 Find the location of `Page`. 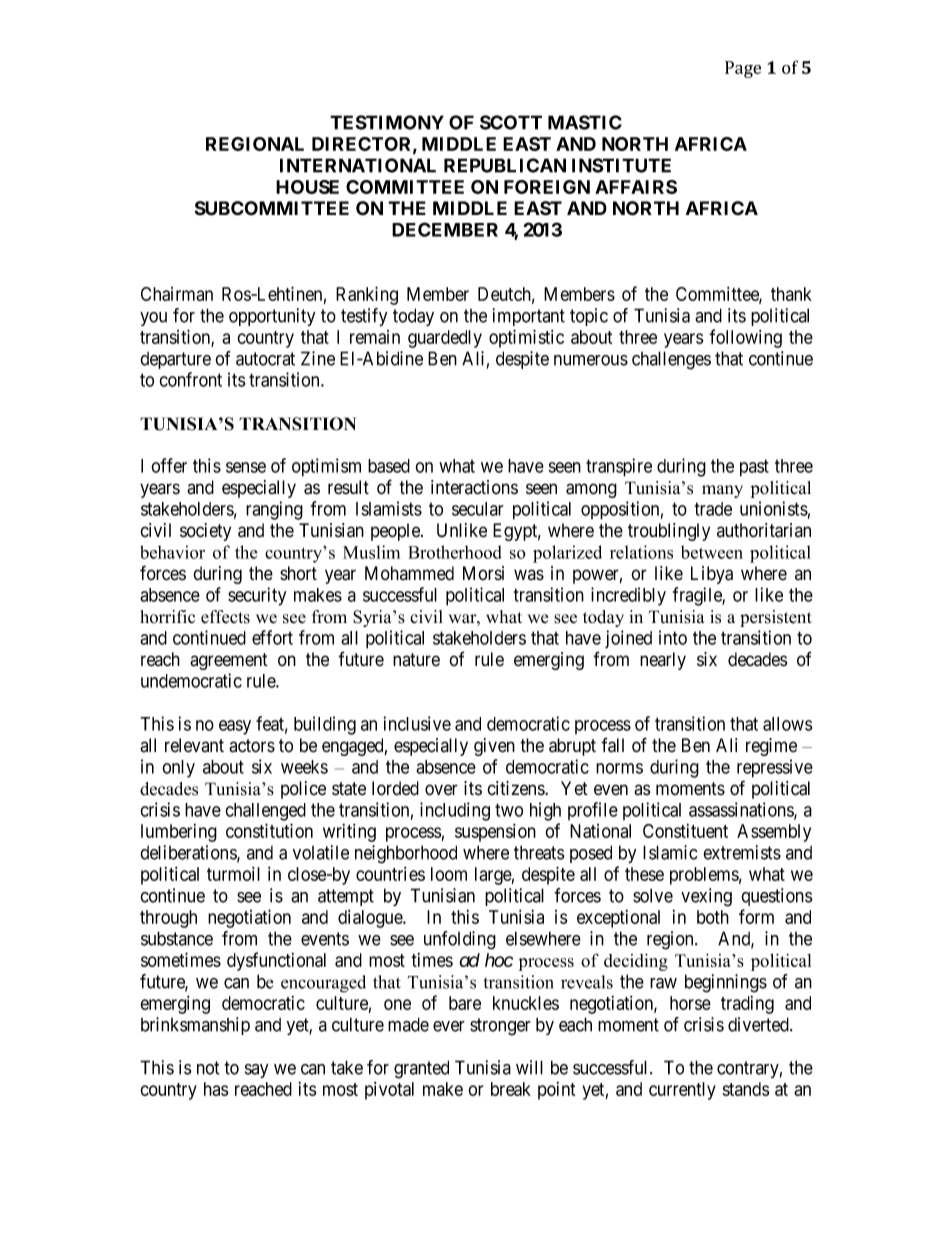

Page is located at coordinates (743, 69).
